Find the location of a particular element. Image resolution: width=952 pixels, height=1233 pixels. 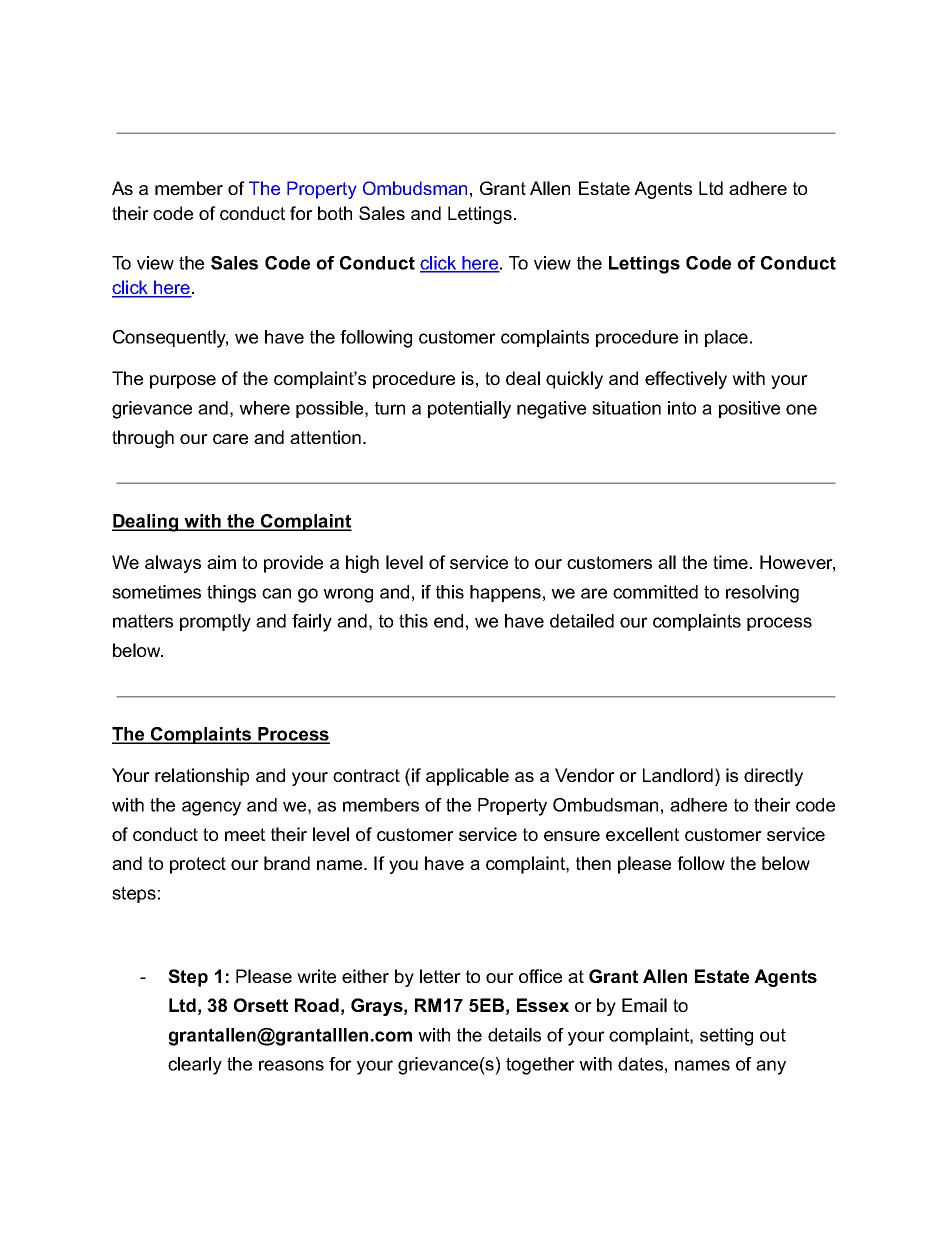

aim is located at coordinates (221, 562).
